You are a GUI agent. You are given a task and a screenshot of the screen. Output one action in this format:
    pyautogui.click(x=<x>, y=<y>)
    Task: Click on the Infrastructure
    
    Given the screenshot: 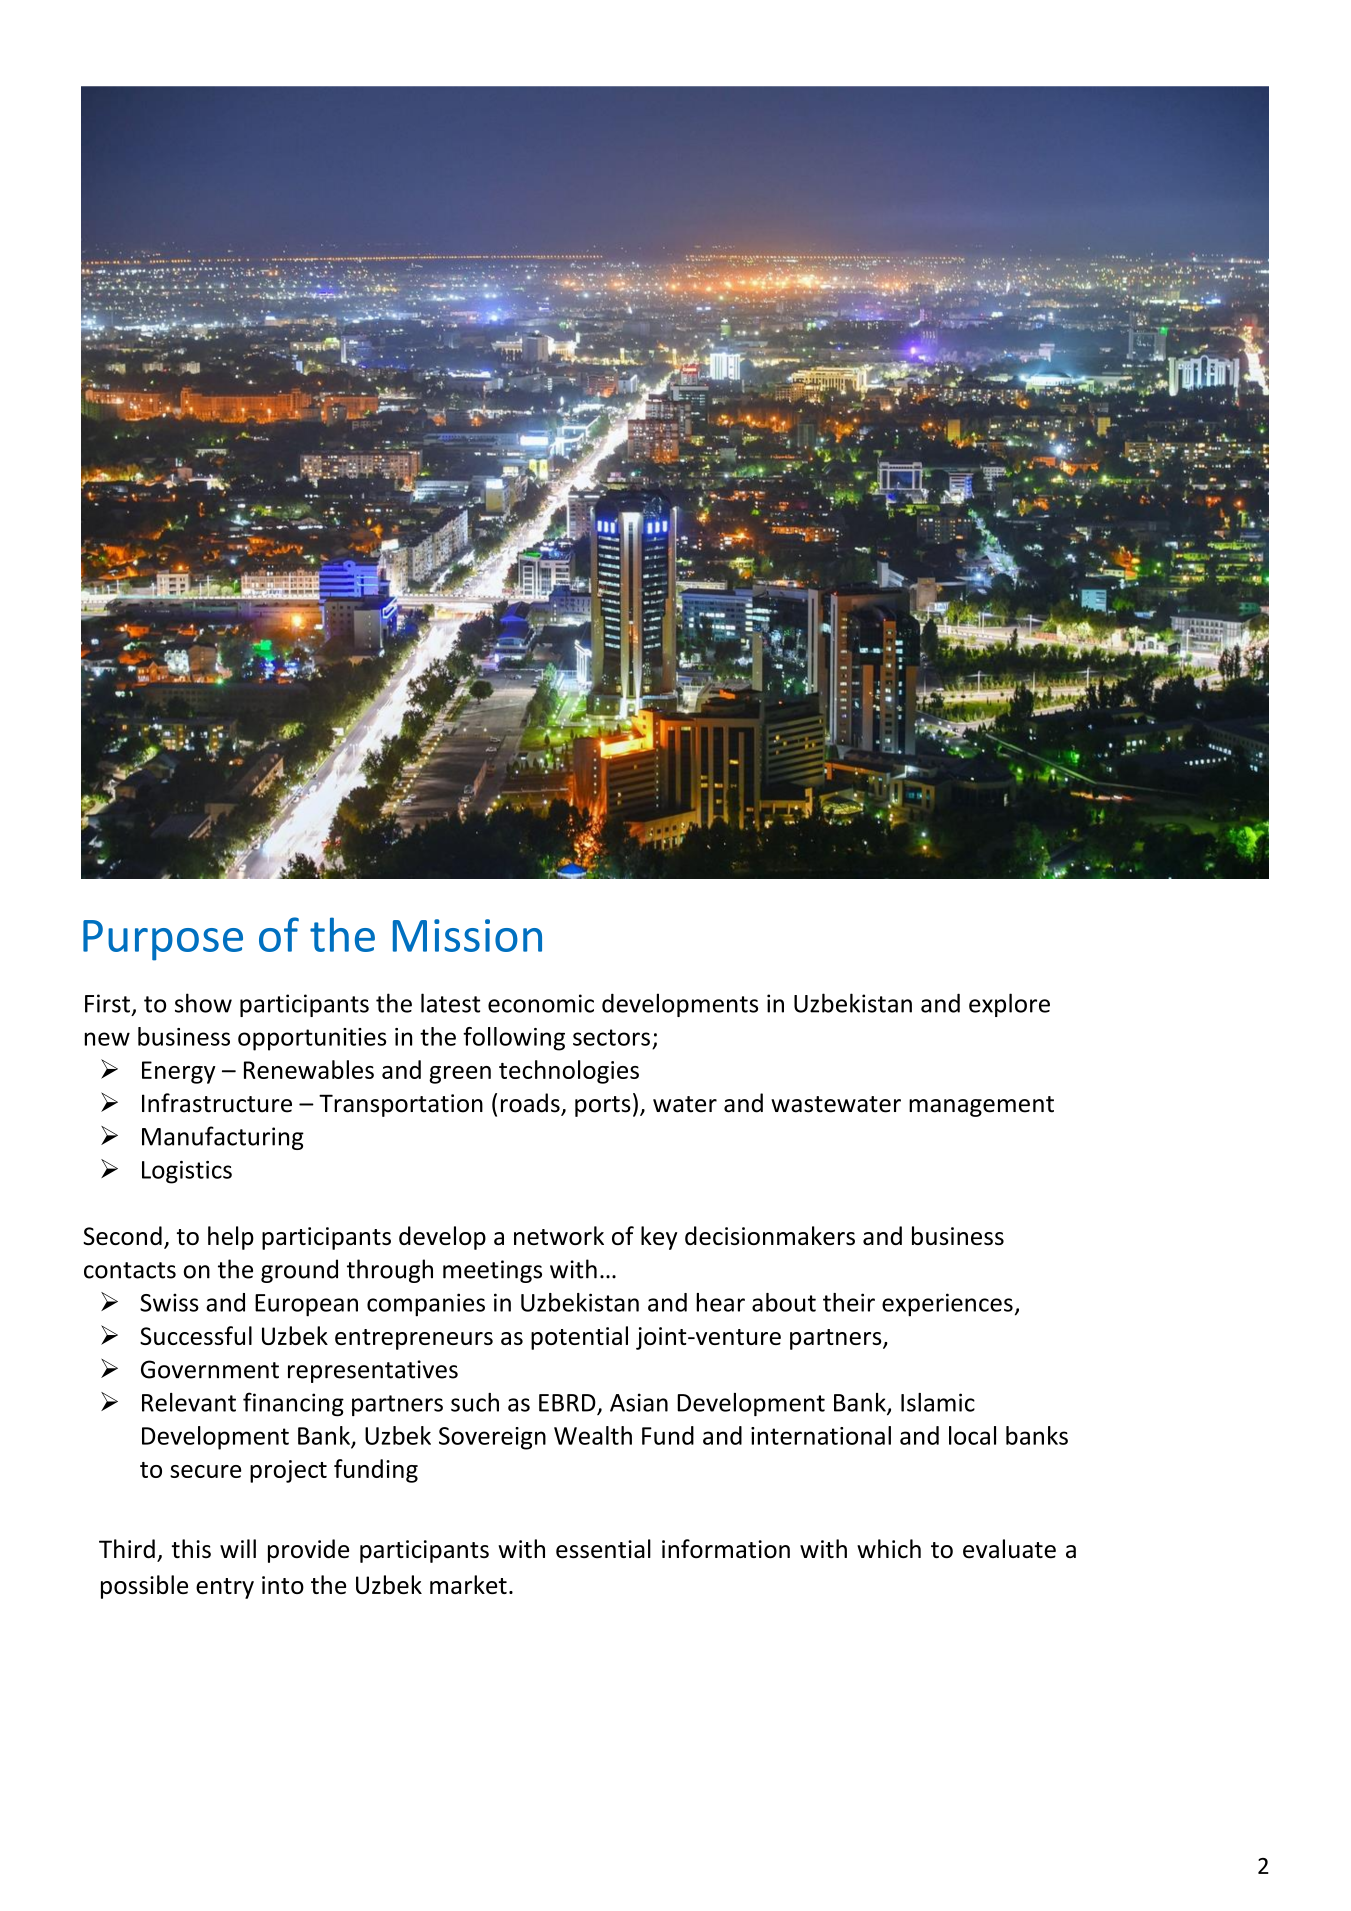 What is the action you would take?
    pyautogui.click(x=217, y=1103)
